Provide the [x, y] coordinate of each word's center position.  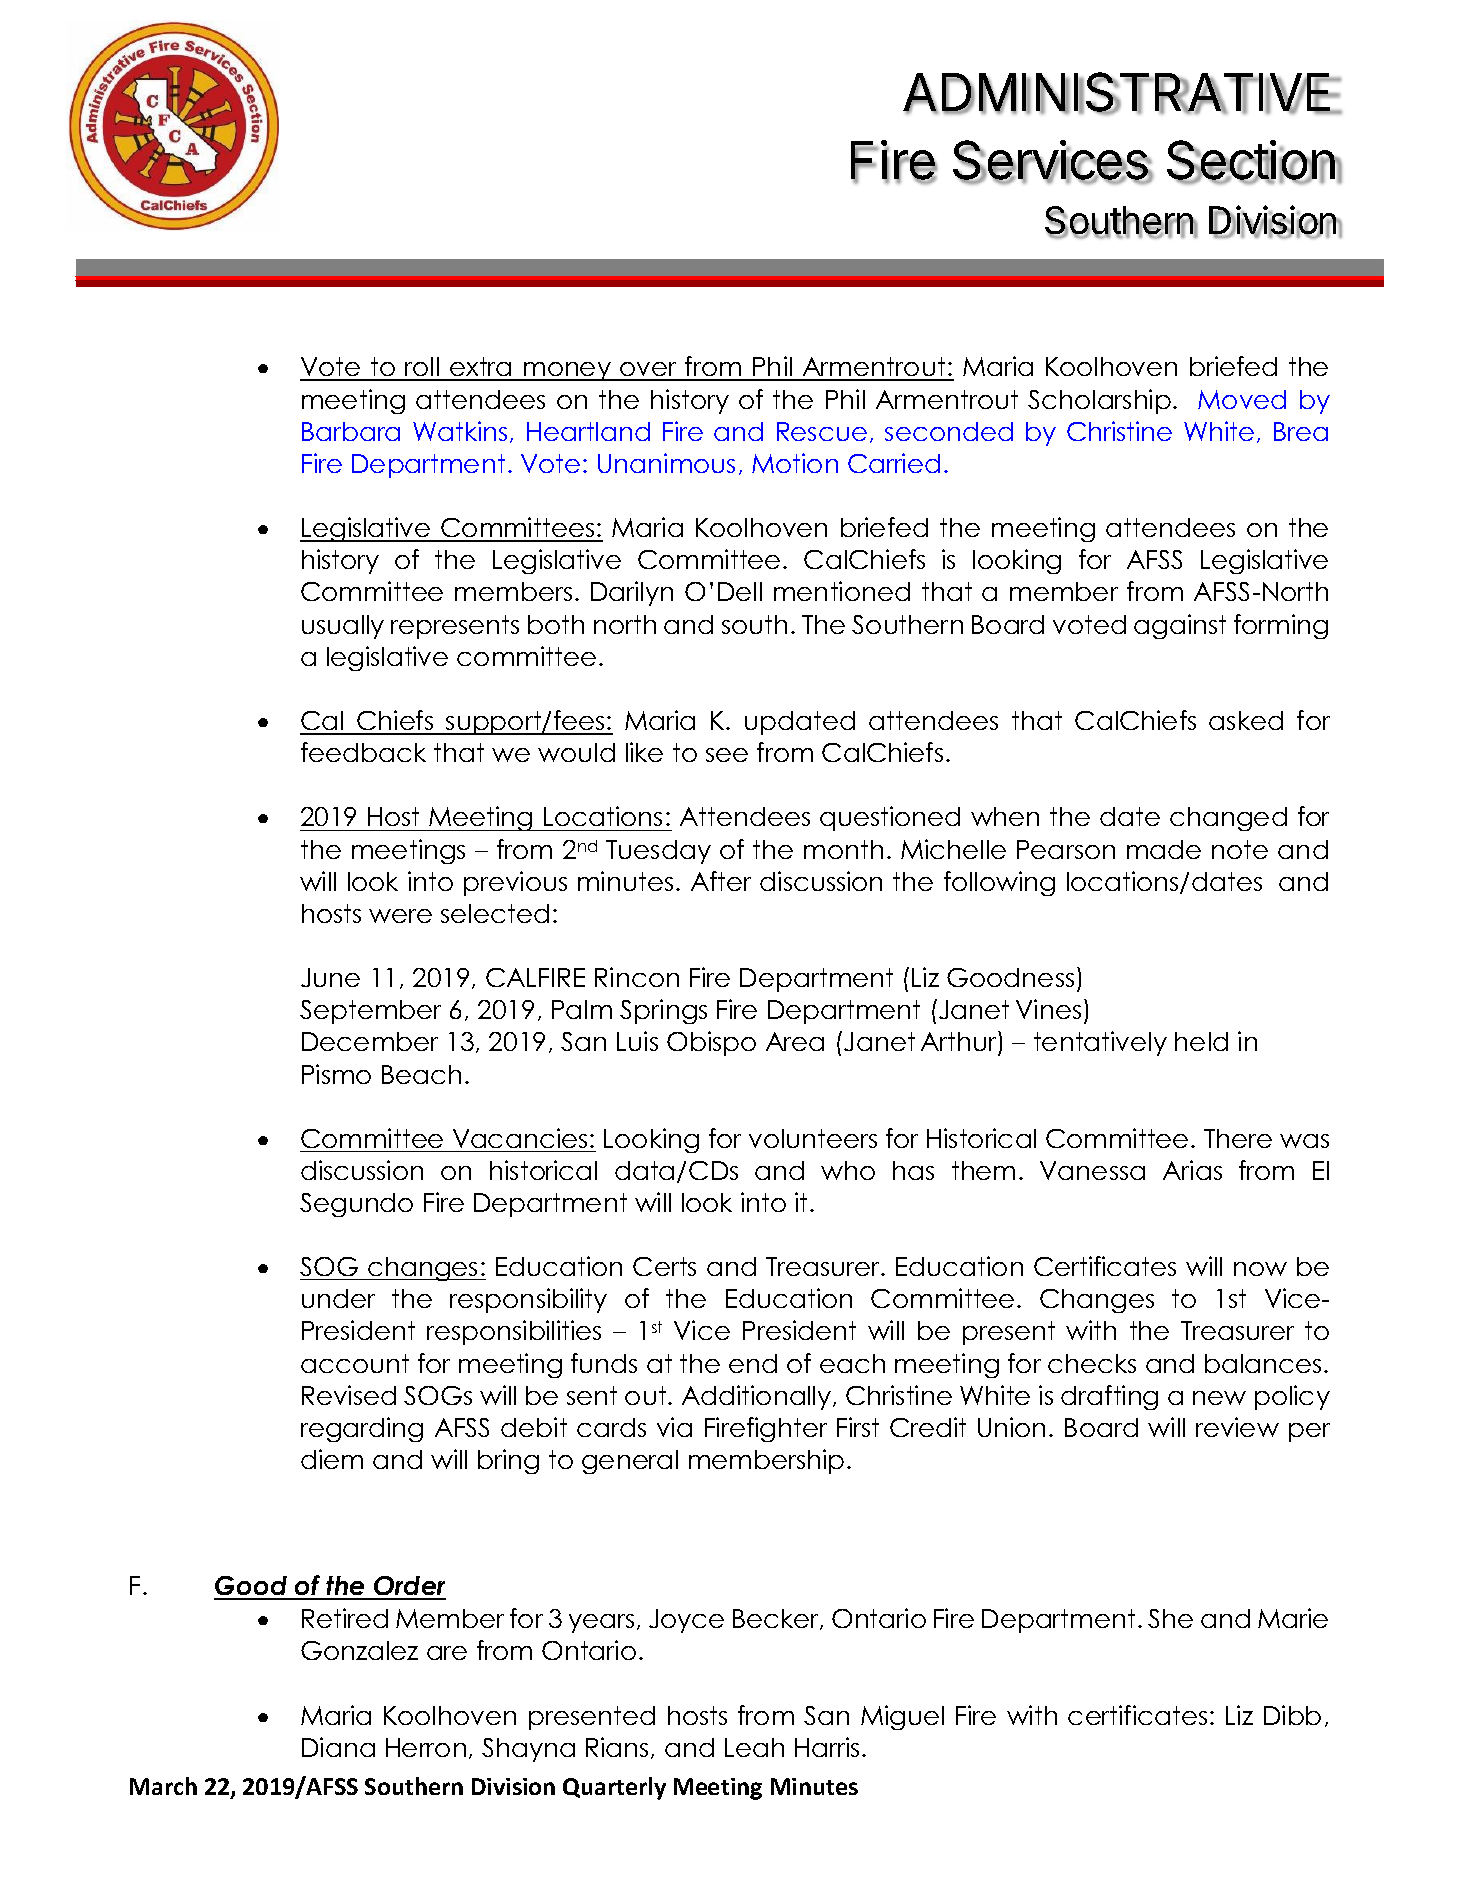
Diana [338, 1747]
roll [422, 368]
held [1201, 1041]
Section [1251, 161]
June [330, 977]
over [648, 371]
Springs [663, 1011]
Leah [754, 1747]
